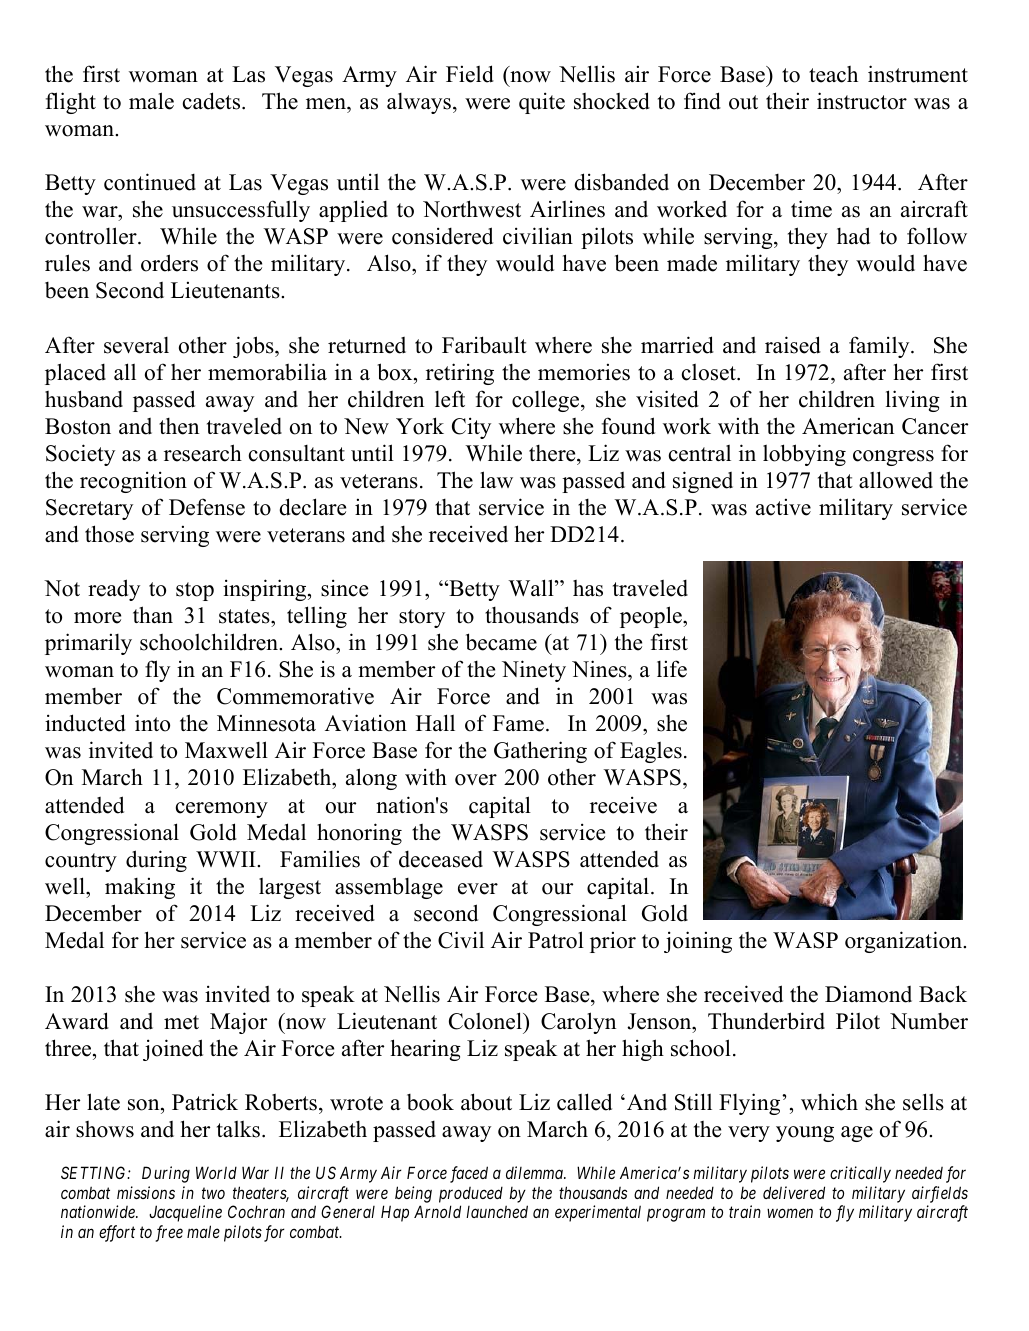 This screenshot has width=1029, height=1331. What do you see at coordinates (862, 101) in the screenshot?
I see `instructor` at bounding box center [862, 101].
